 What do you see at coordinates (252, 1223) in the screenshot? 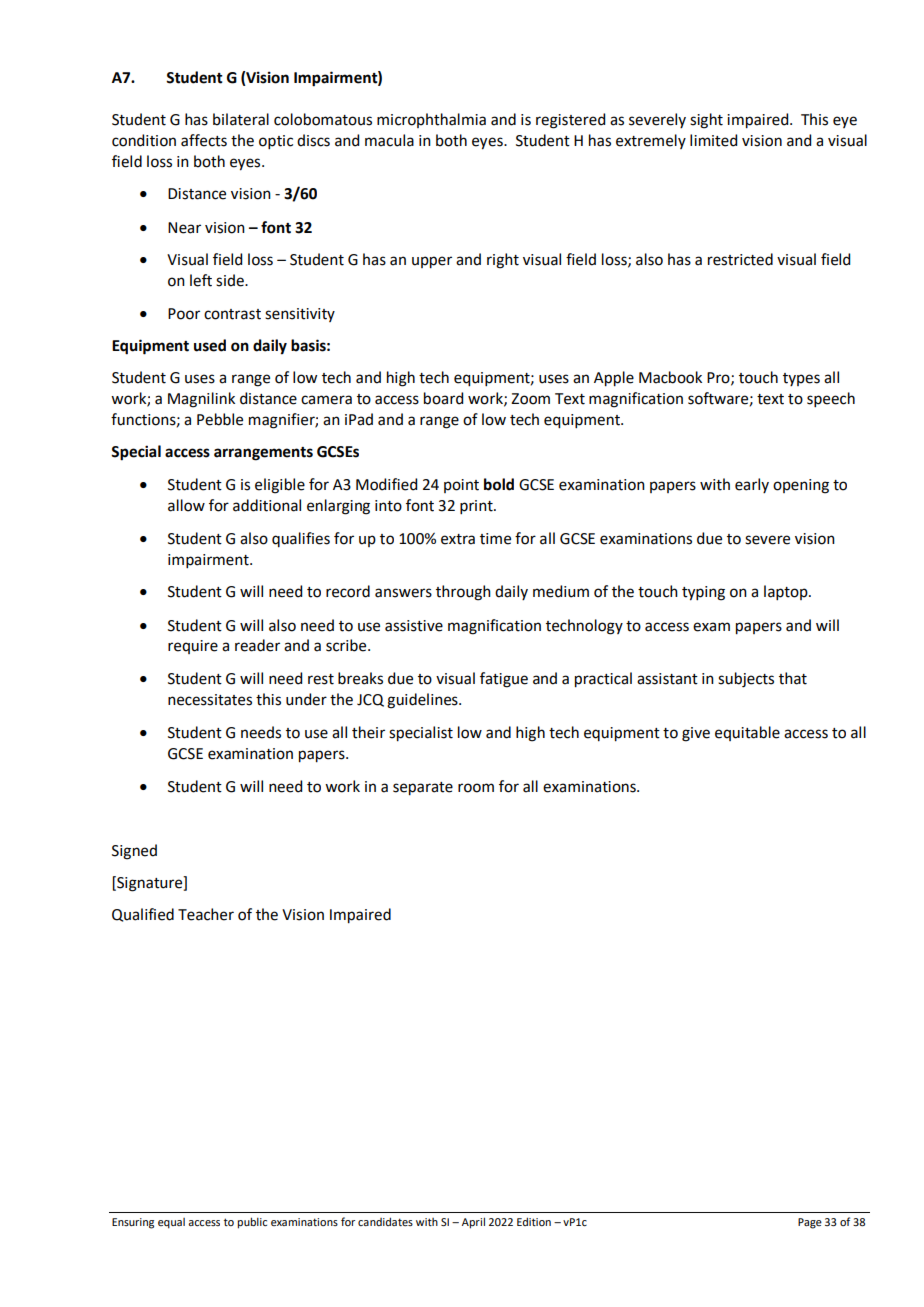
I see `public` at bounding box center [252, 1223].
